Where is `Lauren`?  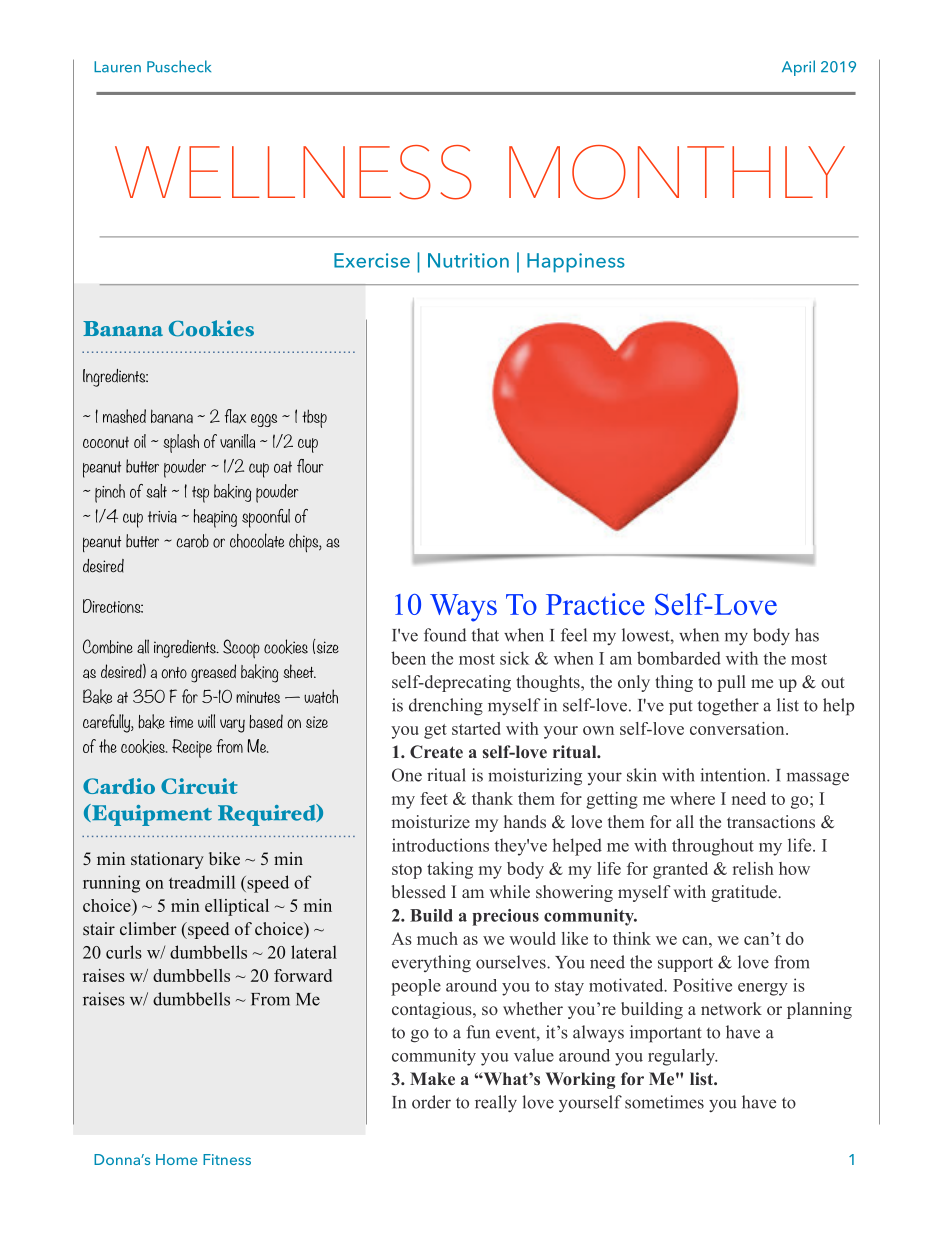 Lauren is located at coordinates (117, 67).
